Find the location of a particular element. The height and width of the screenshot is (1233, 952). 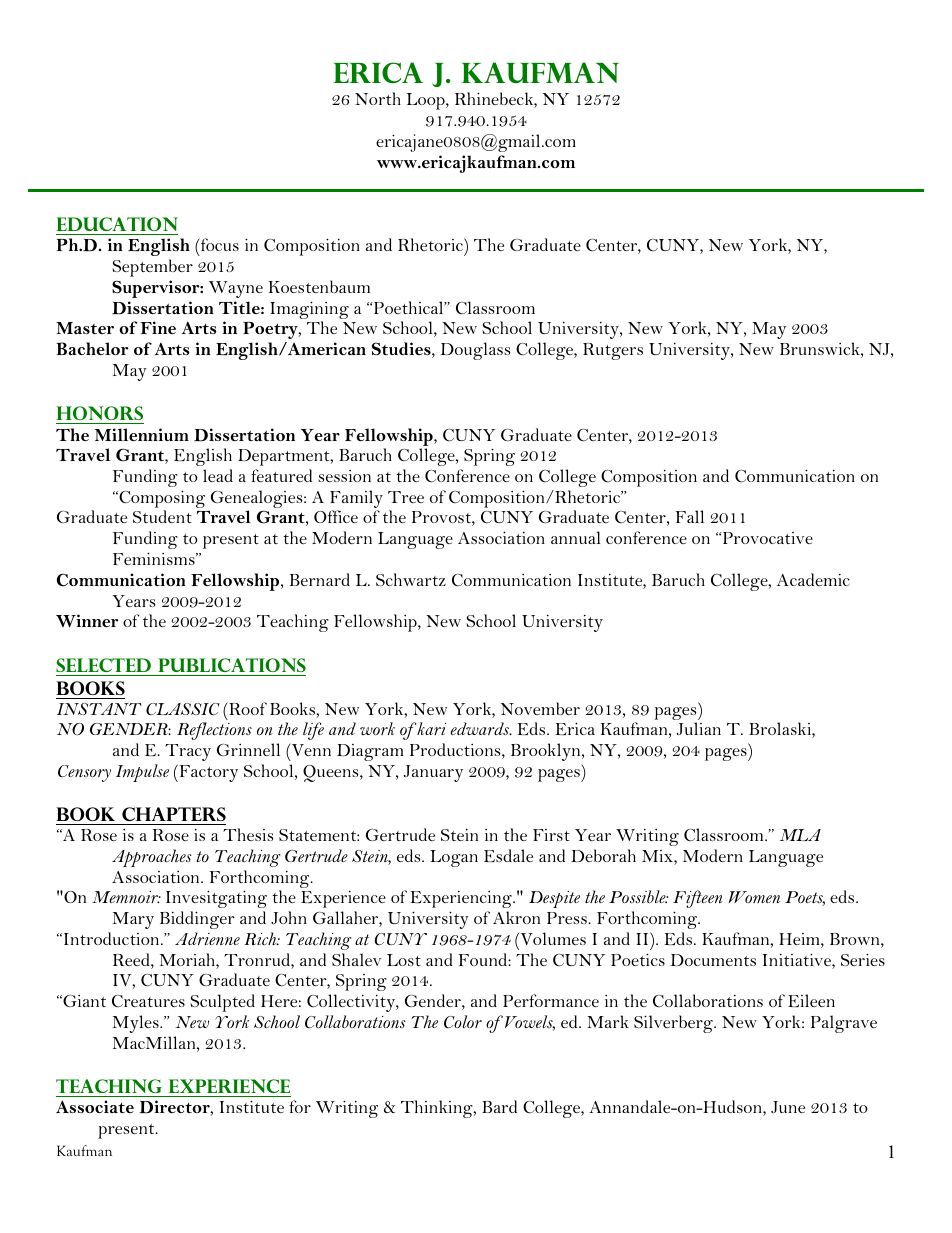

CLASSIC is located at coordinates (183, 709).
